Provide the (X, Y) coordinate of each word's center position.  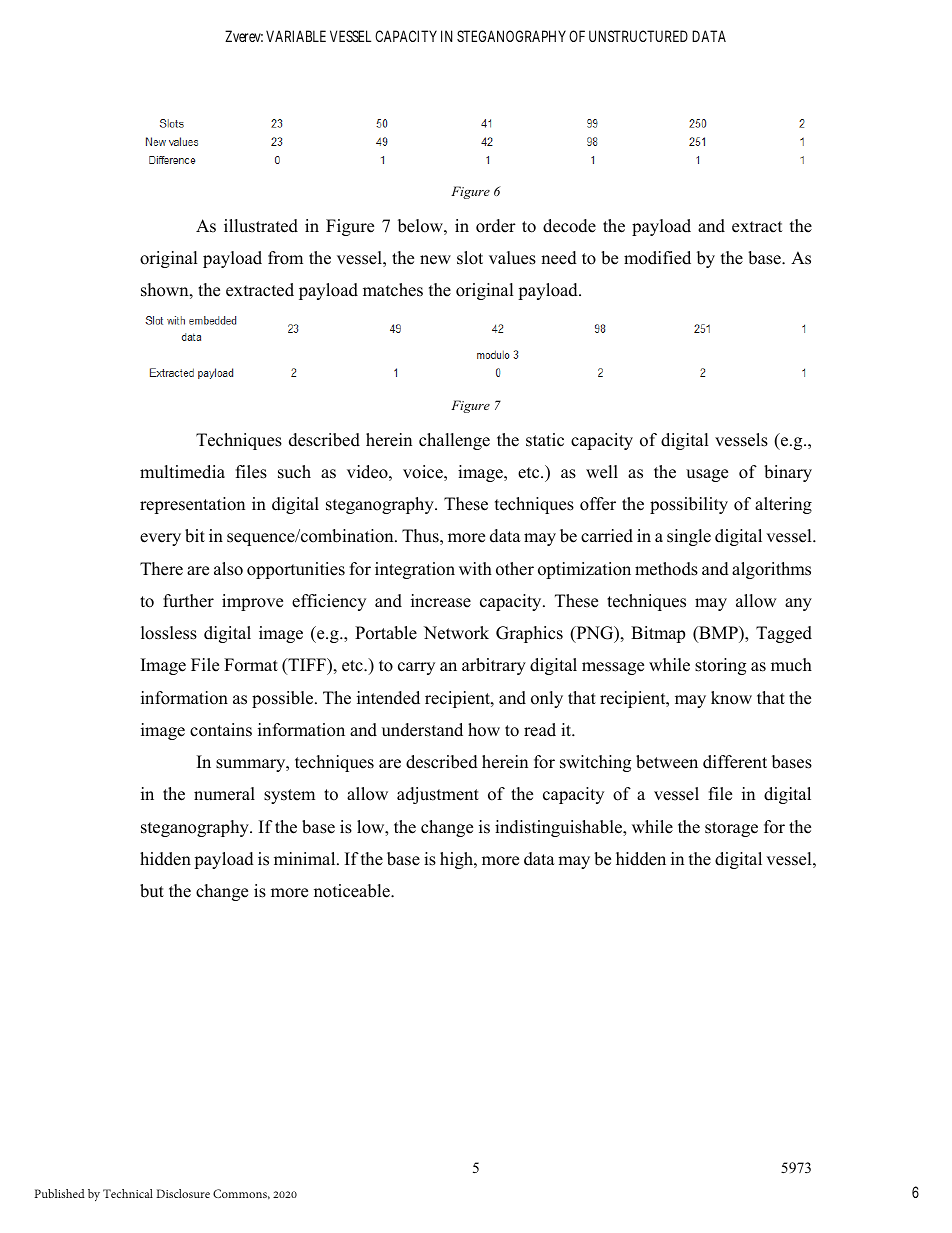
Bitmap (658, 634)
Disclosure (183, 1193)
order (496, 226)
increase (441, 601)
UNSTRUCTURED (638, 36)
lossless (169, 633)
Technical (128, 1193)
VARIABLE (296, 36)
